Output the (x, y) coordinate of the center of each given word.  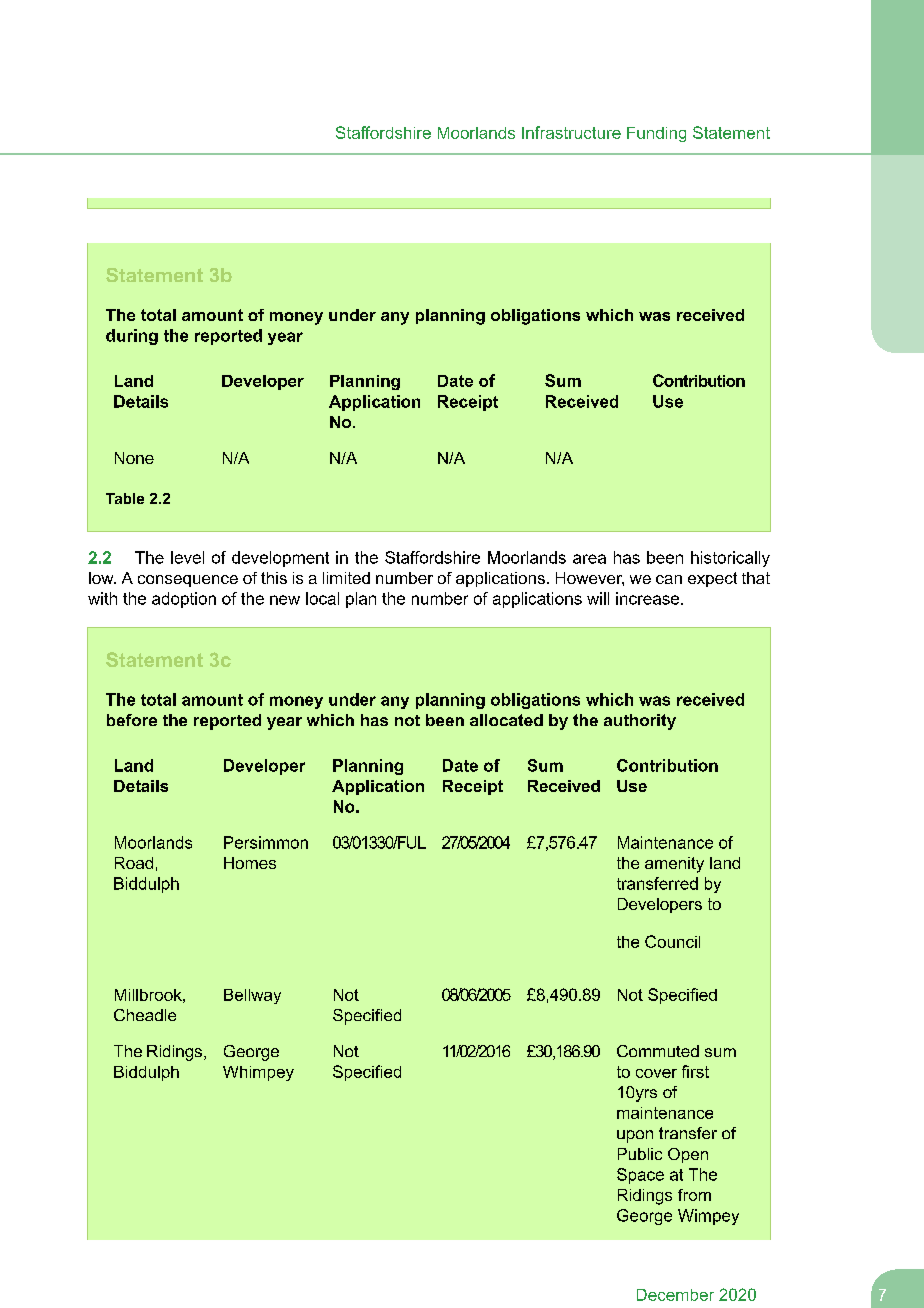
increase (649, 598)
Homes (250, 863)
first (695, 1071)
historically (730, 559)
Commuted (658, 1051)
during (132, 337)
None (134, 458)
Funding (656, 134)
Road (134, 863)
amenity (674, 865)
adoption (184, 600)
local (322, 598)
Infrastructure (571, 132)
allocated (506, 720)
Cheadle (145, 1015)
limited (346, 578)
